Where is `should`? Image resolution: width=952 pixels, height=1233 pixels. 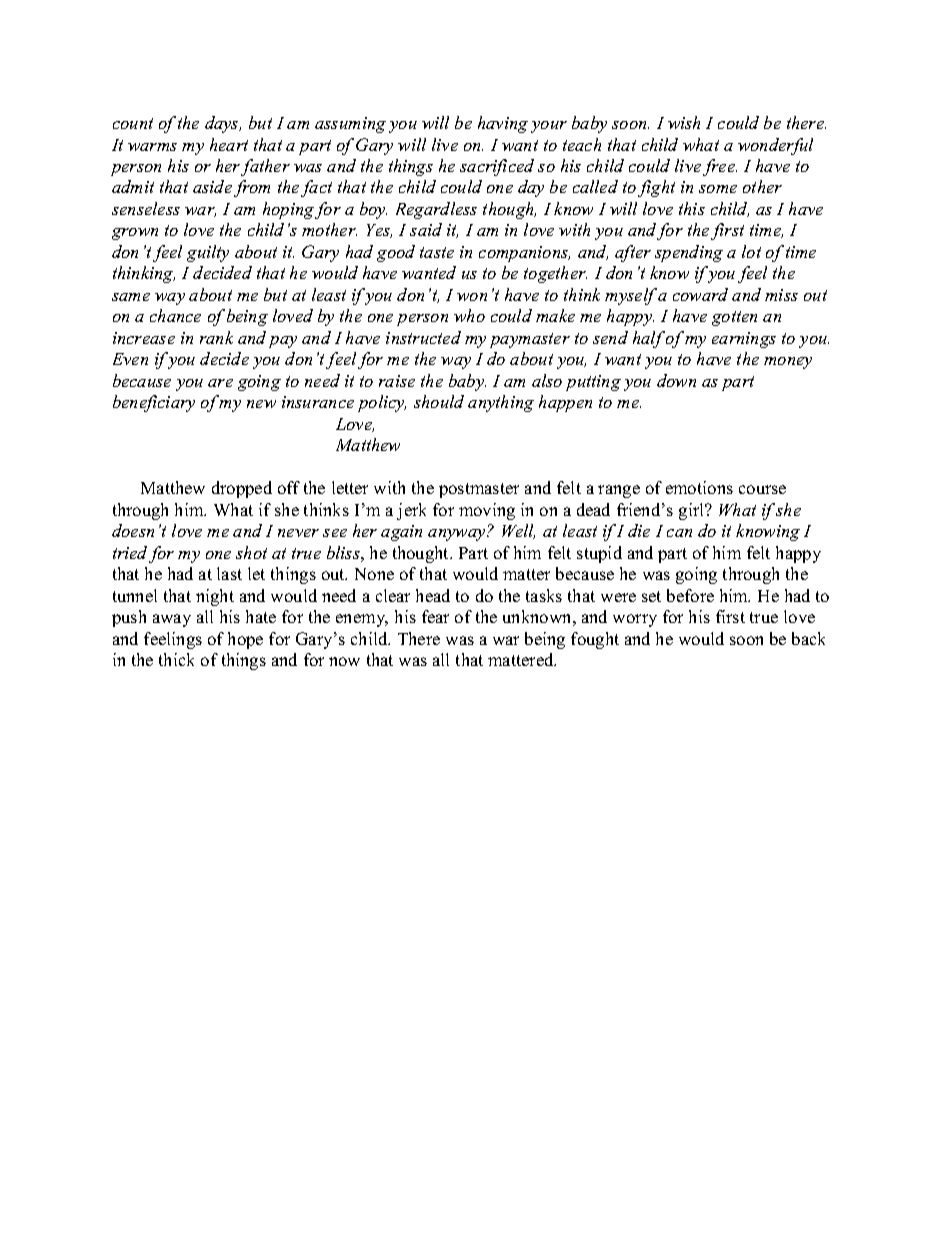
should is located at coordinates (439, 401).
